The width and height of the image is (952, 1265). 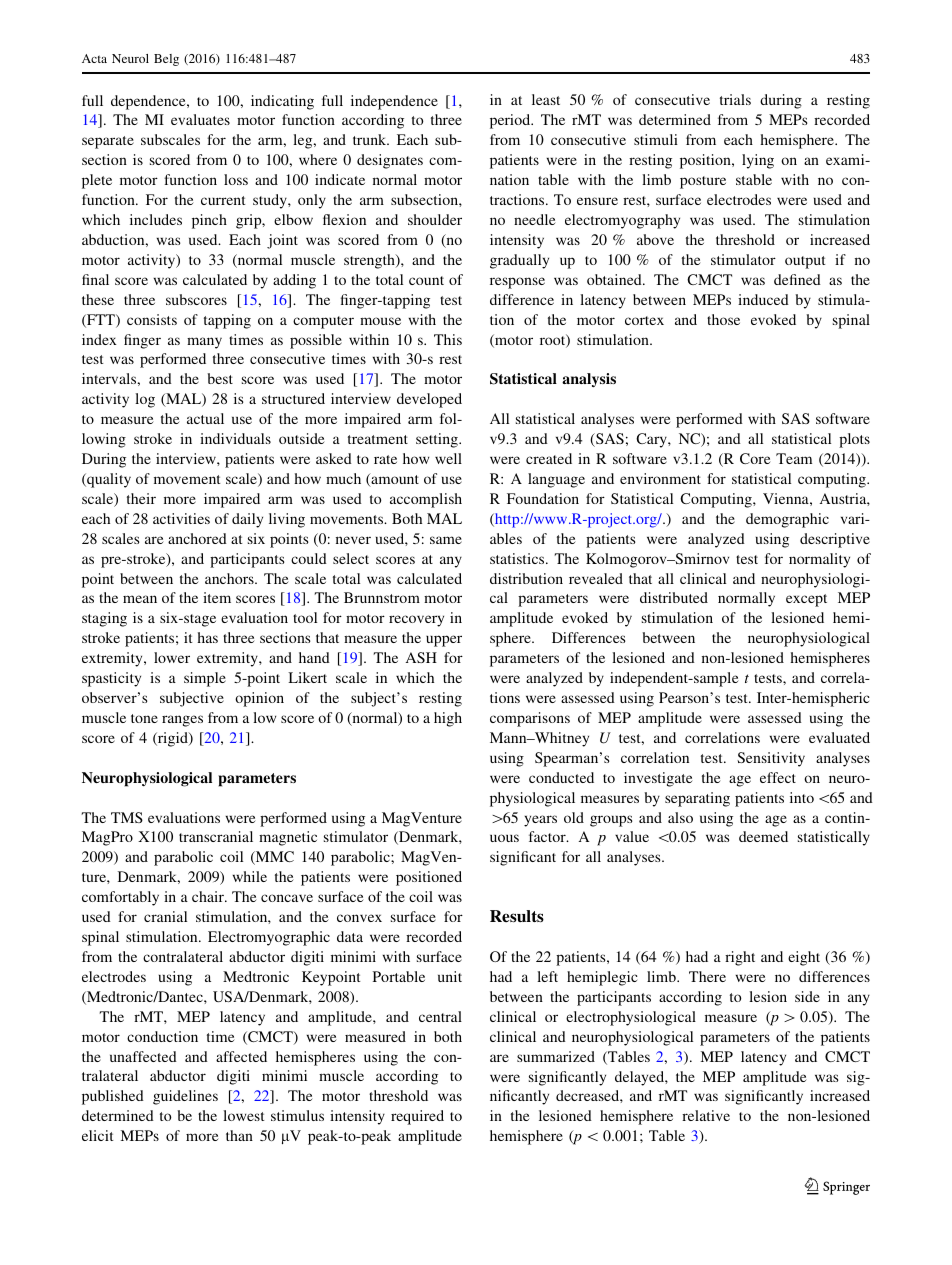 I want to click on evaluates, so click(x=200, y=119).
